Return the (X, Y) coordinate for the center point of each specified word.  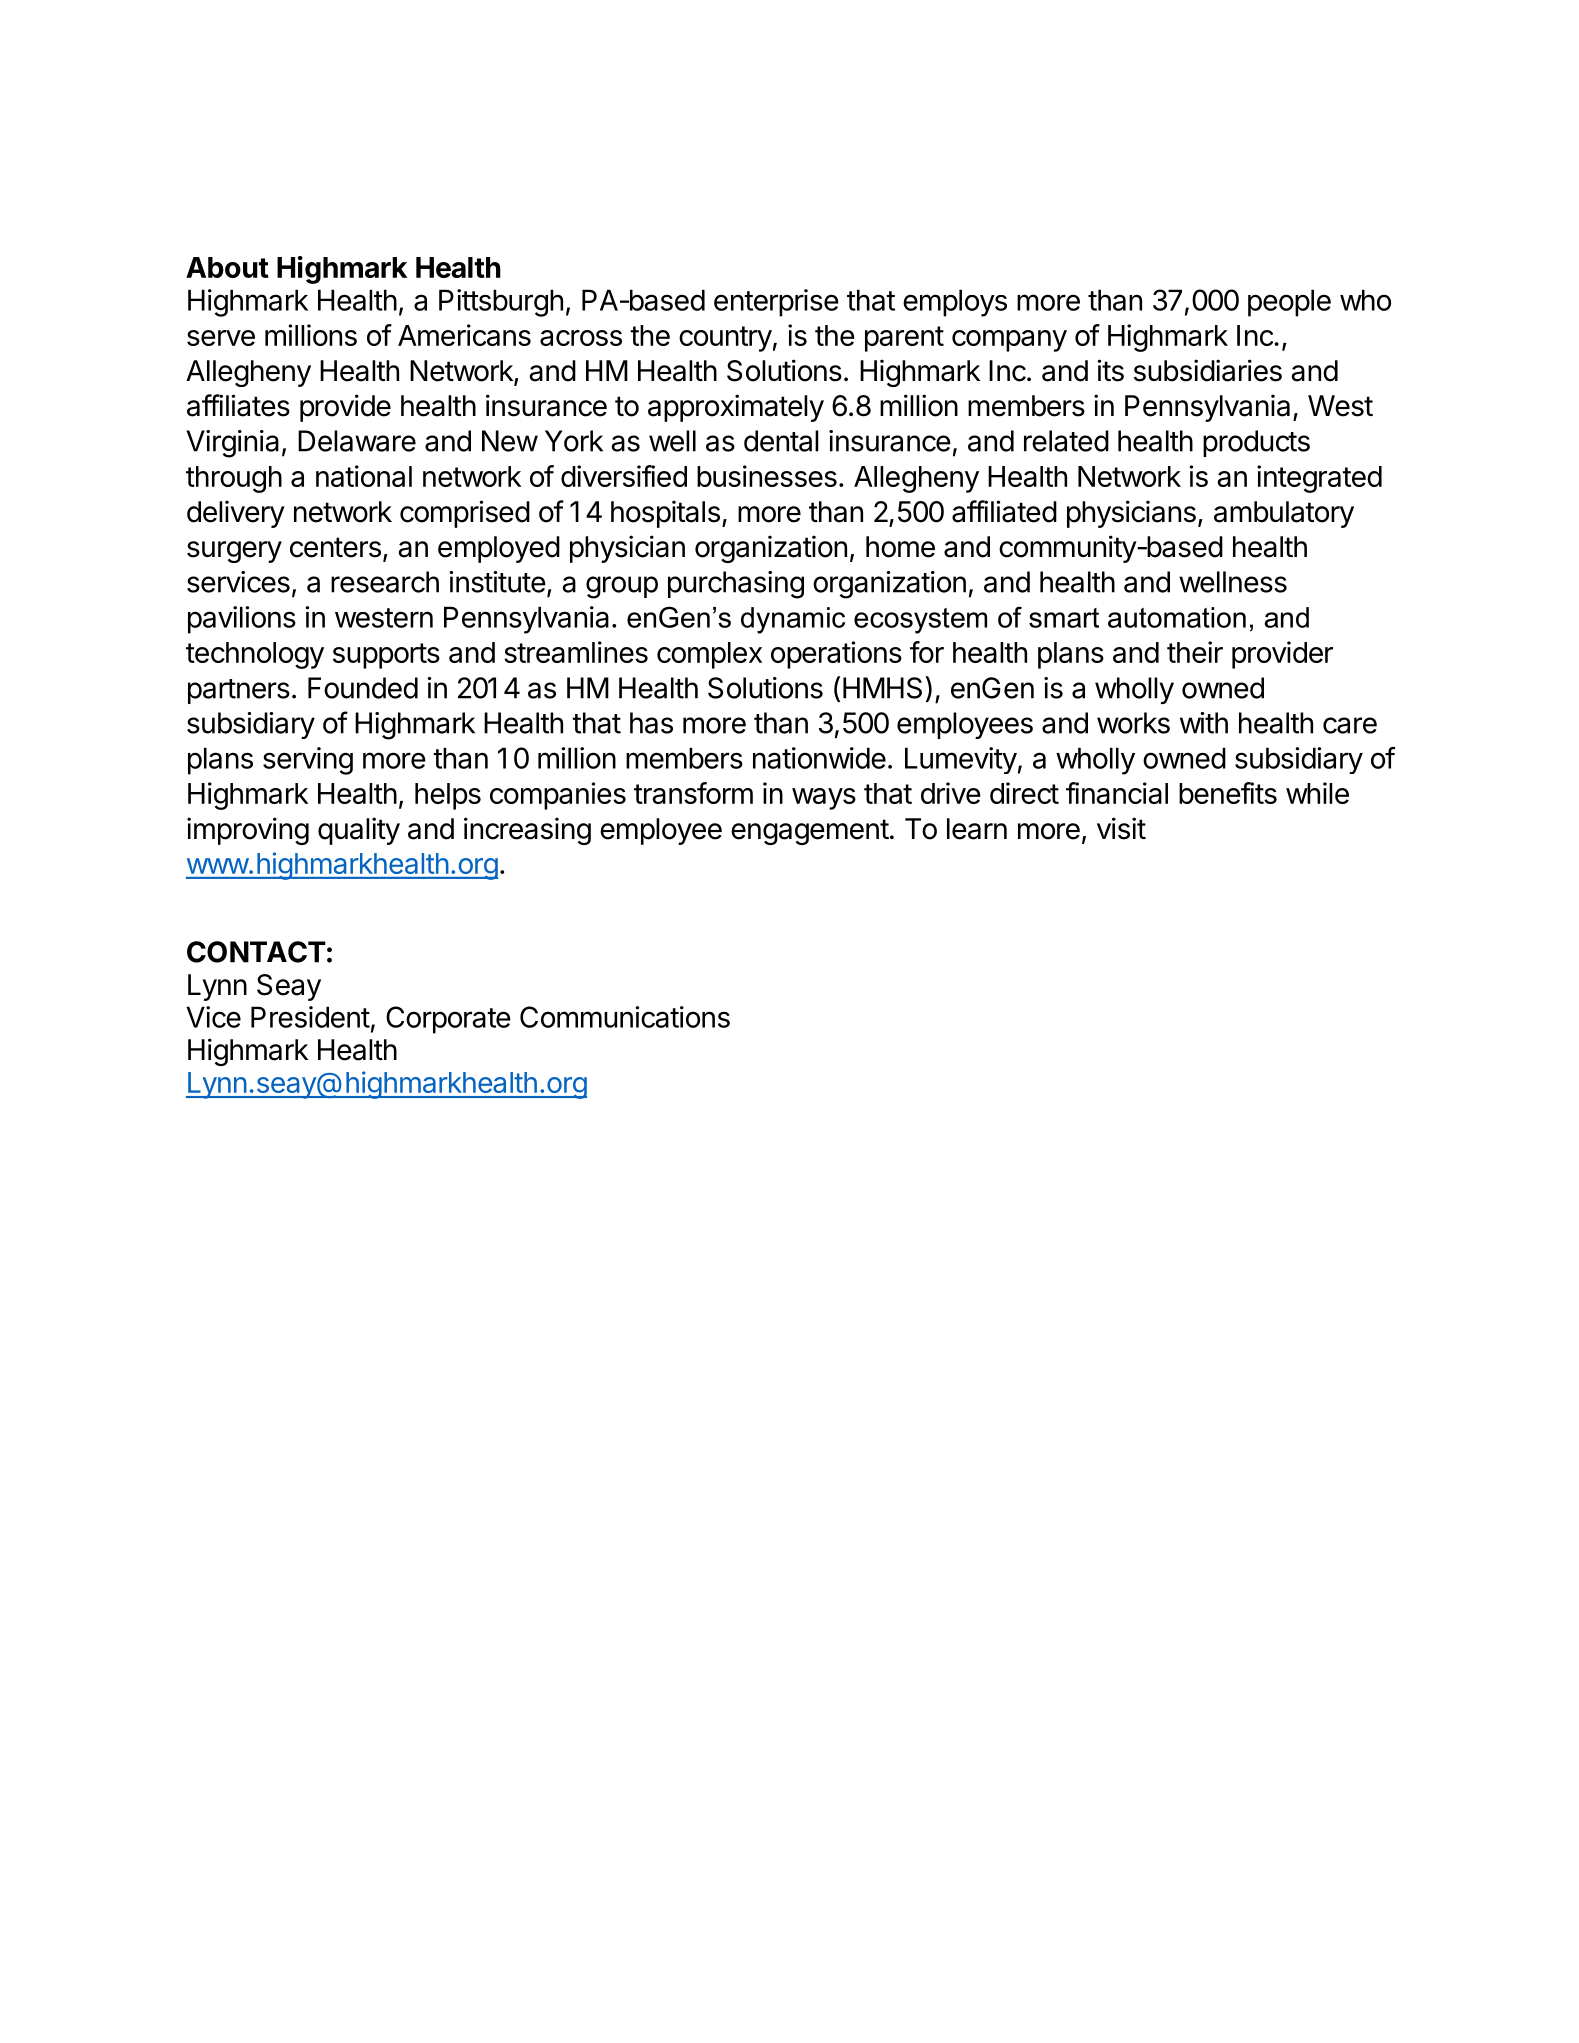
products (1256, 443)
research (385, 582)
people (1289, 303)
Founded (363, 688)
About (227, 267)
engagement (810, 832)
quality (359, 831)
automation (1177, 617)
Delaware (357, 441)
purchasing (736, 585)
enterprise (776, 303)
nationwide (819, 758)
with (1204, 723)
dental (781, 441)
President (310, 1017)
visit (1121, 828)
